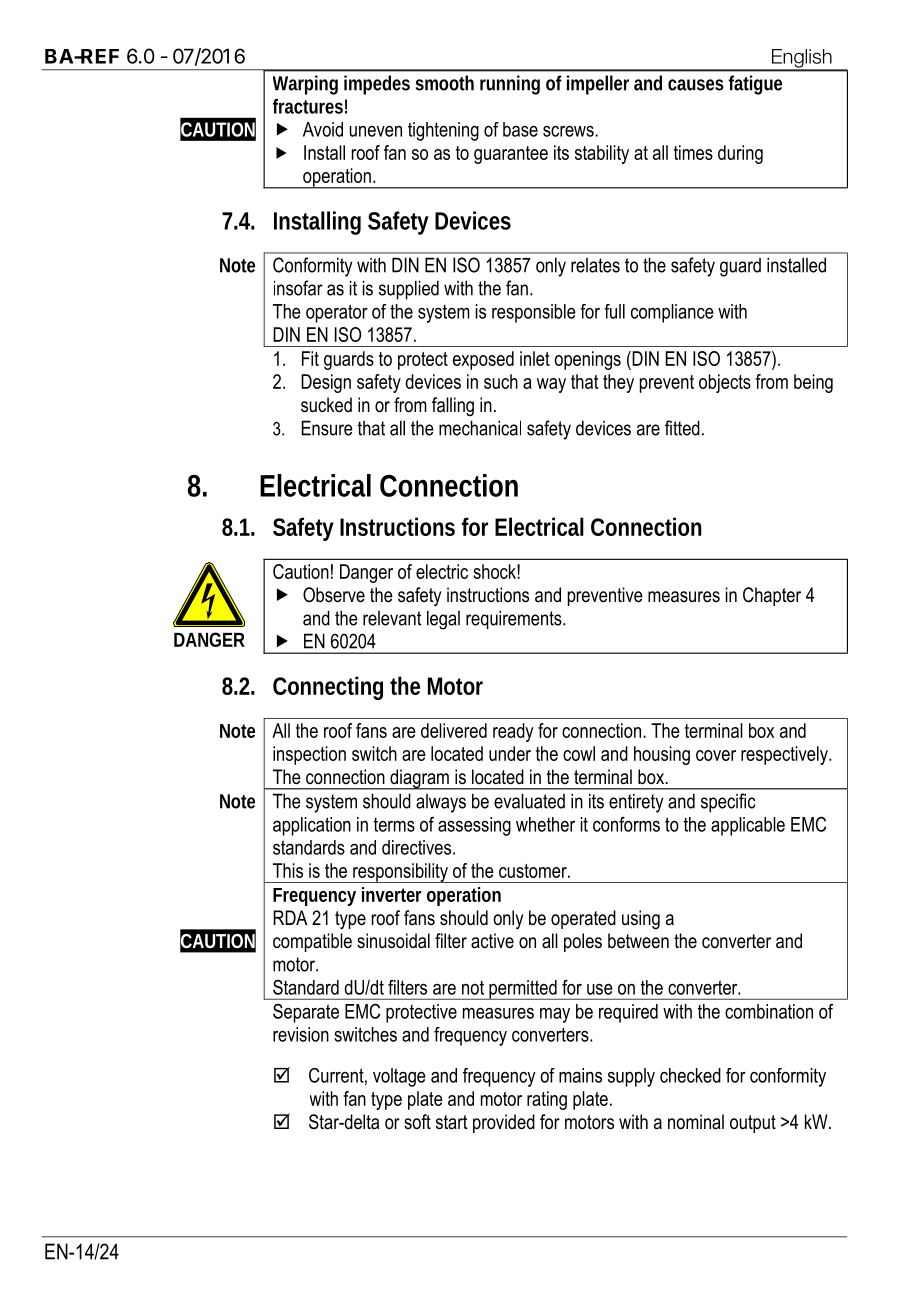  I want to click on rating, so click(547, 1100).
